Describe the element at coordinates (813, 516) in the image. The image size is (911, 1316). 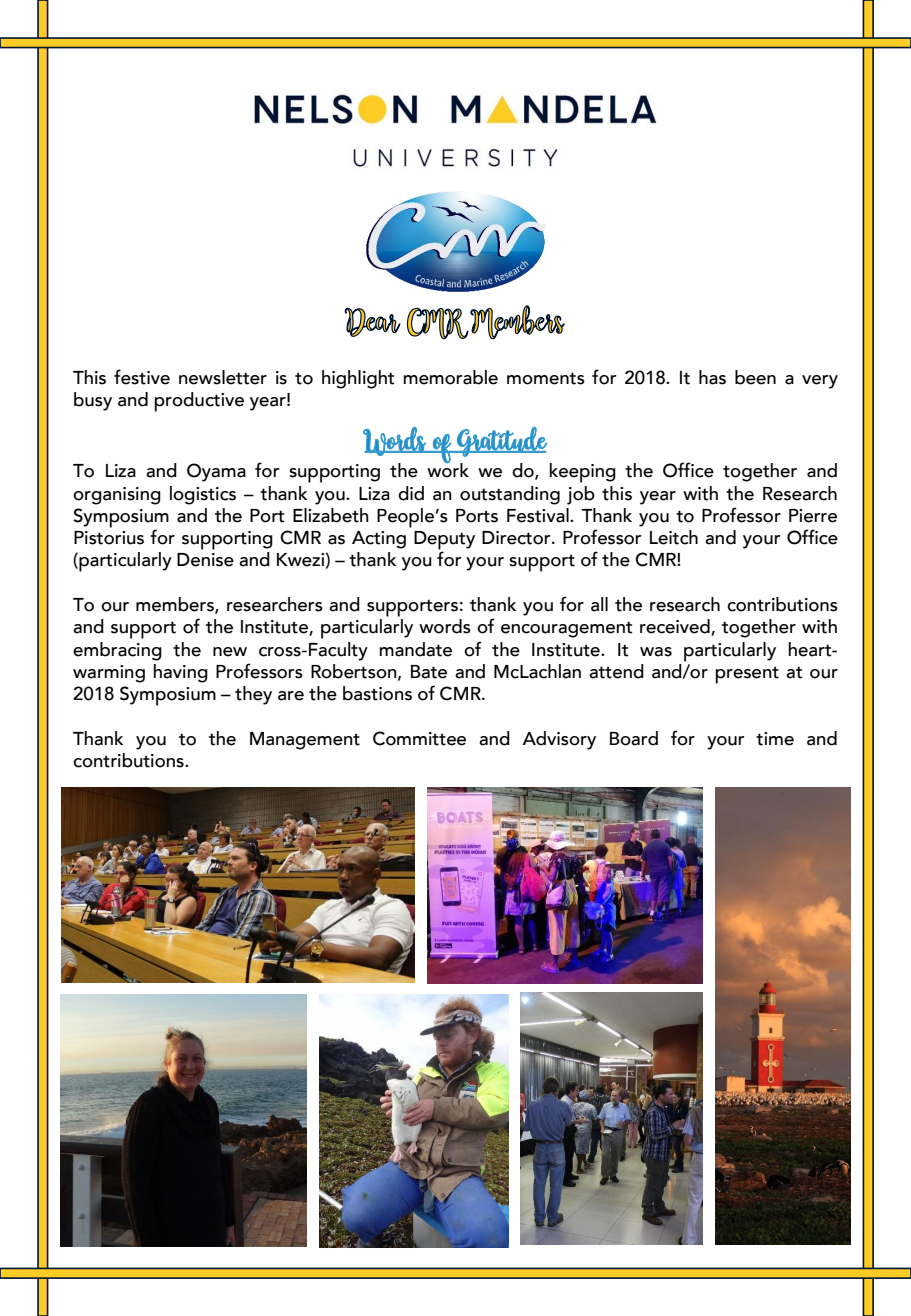
I see `Pierre` at that location.
